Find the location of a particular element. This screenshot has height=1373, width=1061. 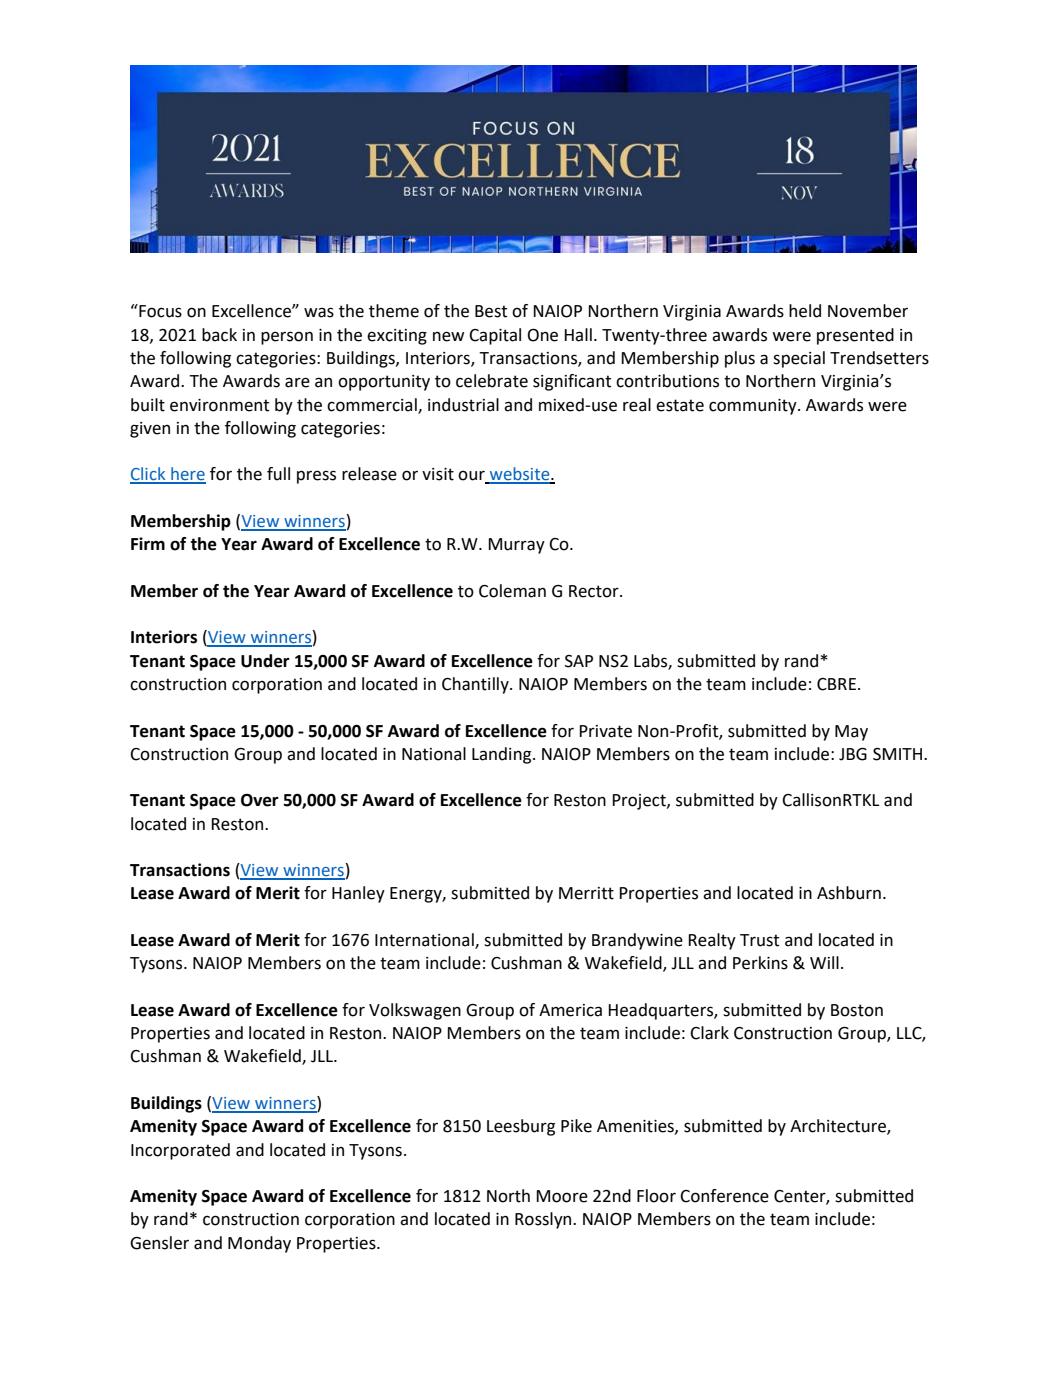

One is located at coordinates (543, 335).
